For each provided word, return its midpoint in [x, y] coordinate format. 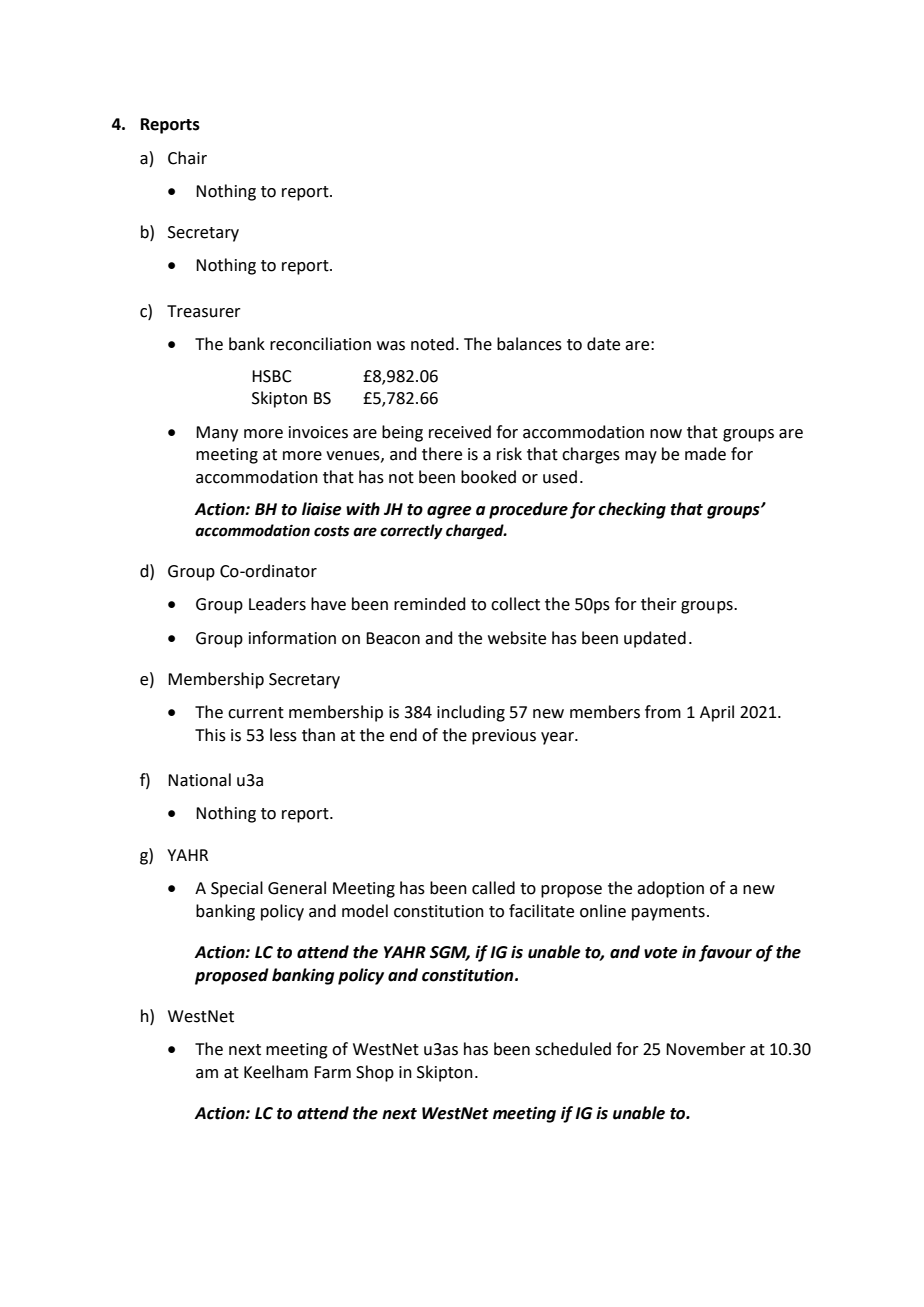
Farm [332, 1072]
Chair [187, 158]
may [641, 457]
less [283, 735]
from [663, 712]
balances [529, 344]
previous [504, 737]
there [442, 454]
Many [217, 434]
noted [432, 344]
